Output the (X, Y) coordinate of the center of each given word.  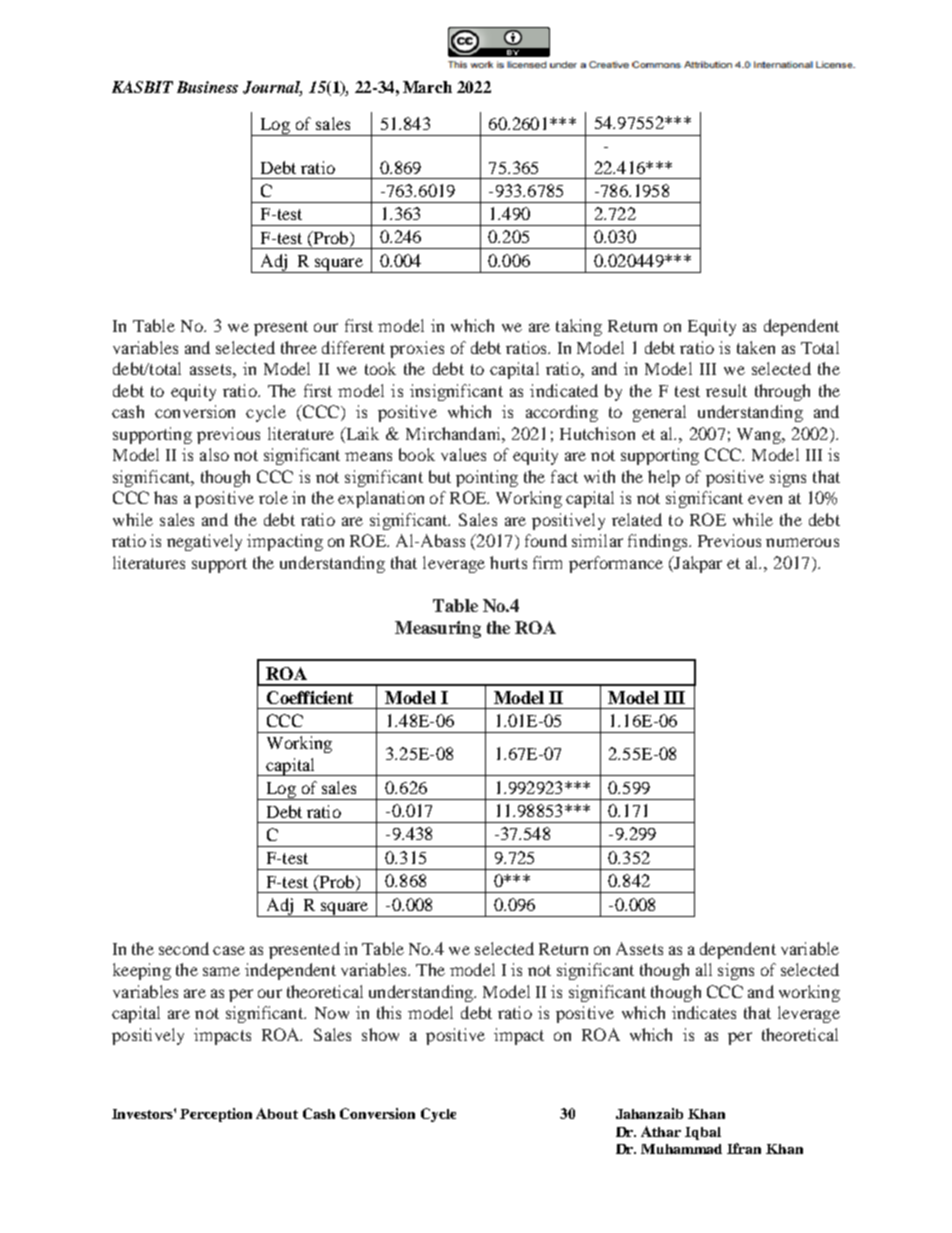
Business (207, 87)
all (704, 969)
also (214, 454)
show (380, 1034)
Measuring (438, 629)
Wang (760, 436)
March (427, 87)
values (463, 454)
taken (756, 347)
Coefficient (310, 697)
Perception (216, 1115)
